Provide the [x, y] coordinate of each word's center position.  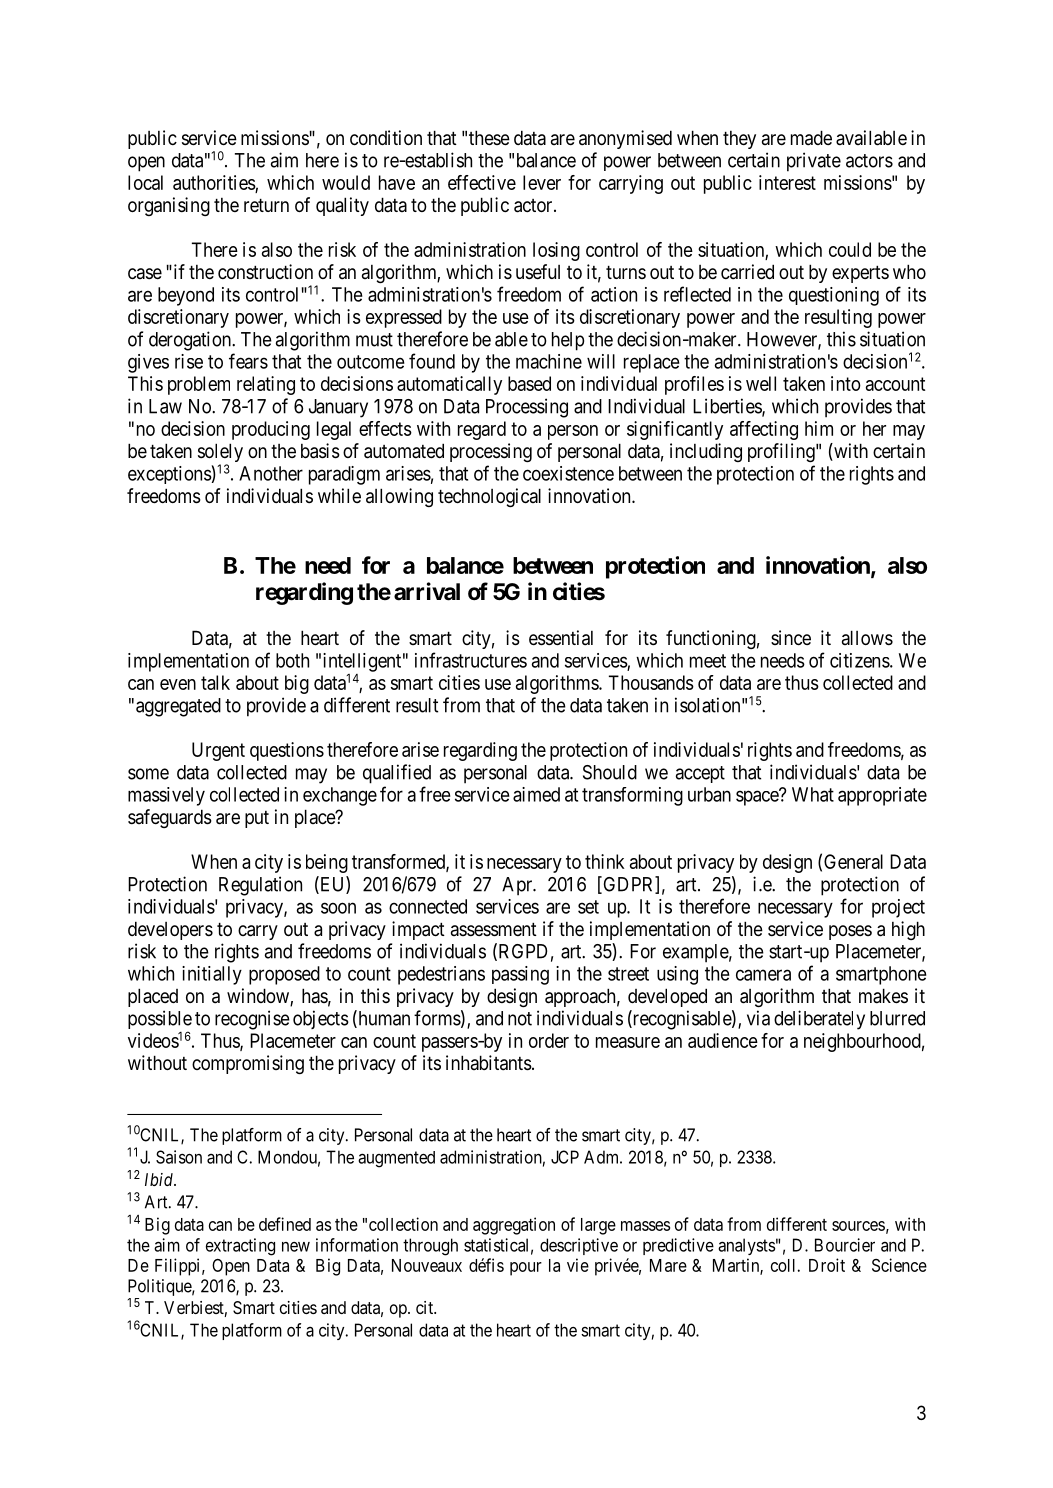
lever [542, 182]
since [791, 637]
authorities [214, 182]
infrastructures [471, 660]
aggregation [514, 1226]
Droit [827, 1265]
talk [215, 682]
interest [787, 182]
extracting [240, 1247]
